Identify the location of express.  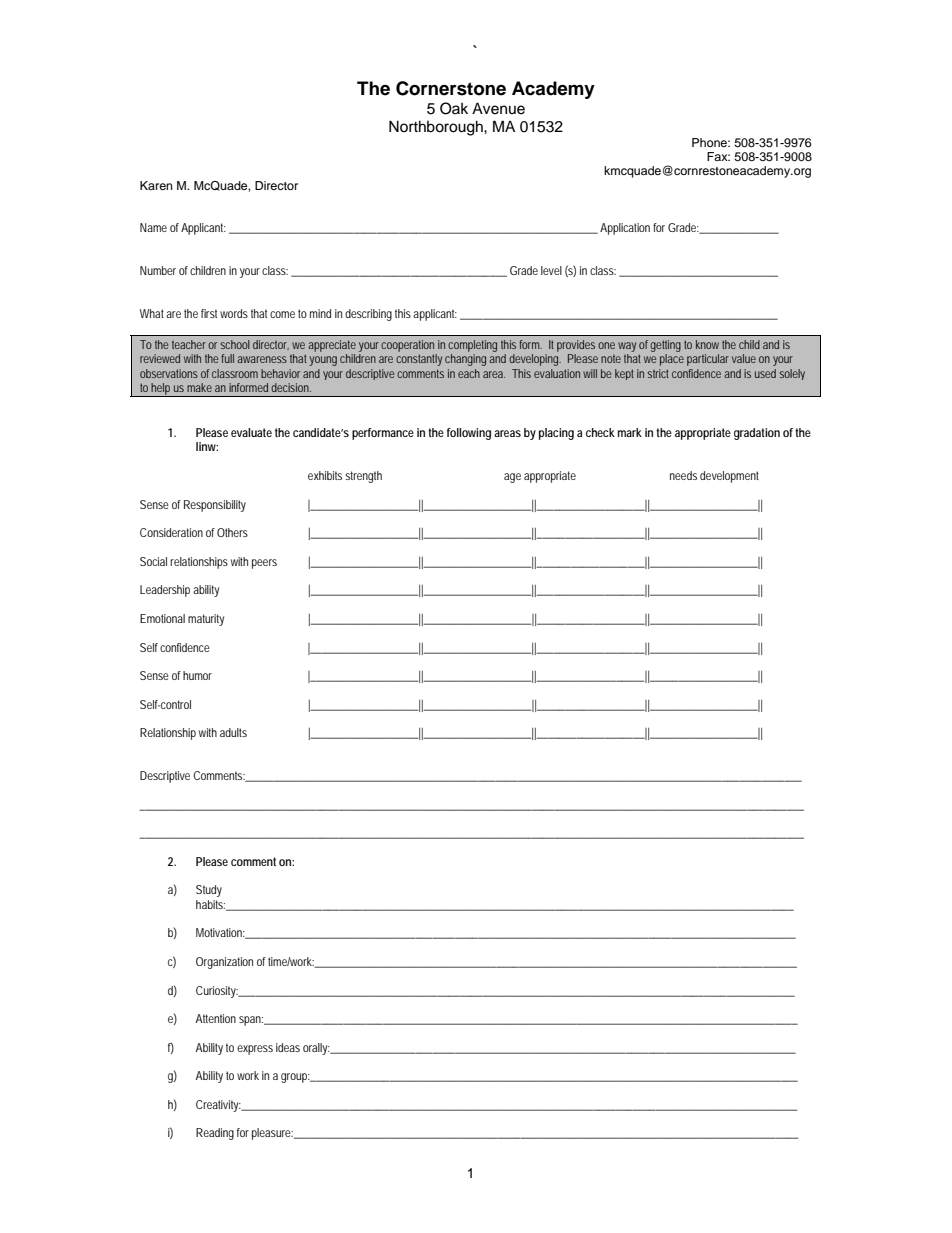
(255, 1050).
